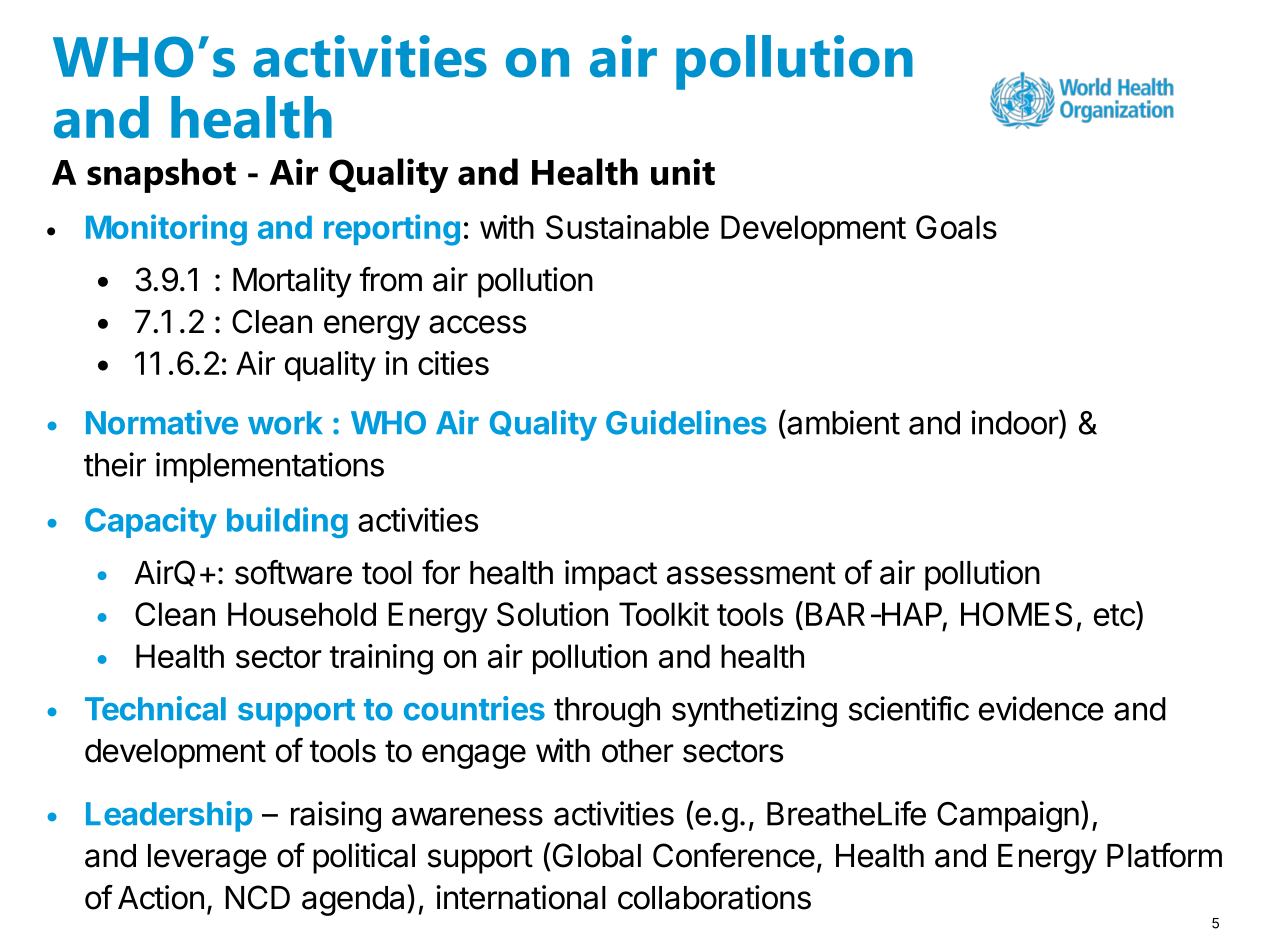 This image has height=952, width=1270. What do you see at coordinates (161, 175) in the image?
I see `snapshot` at bounding box center [161, 175].
